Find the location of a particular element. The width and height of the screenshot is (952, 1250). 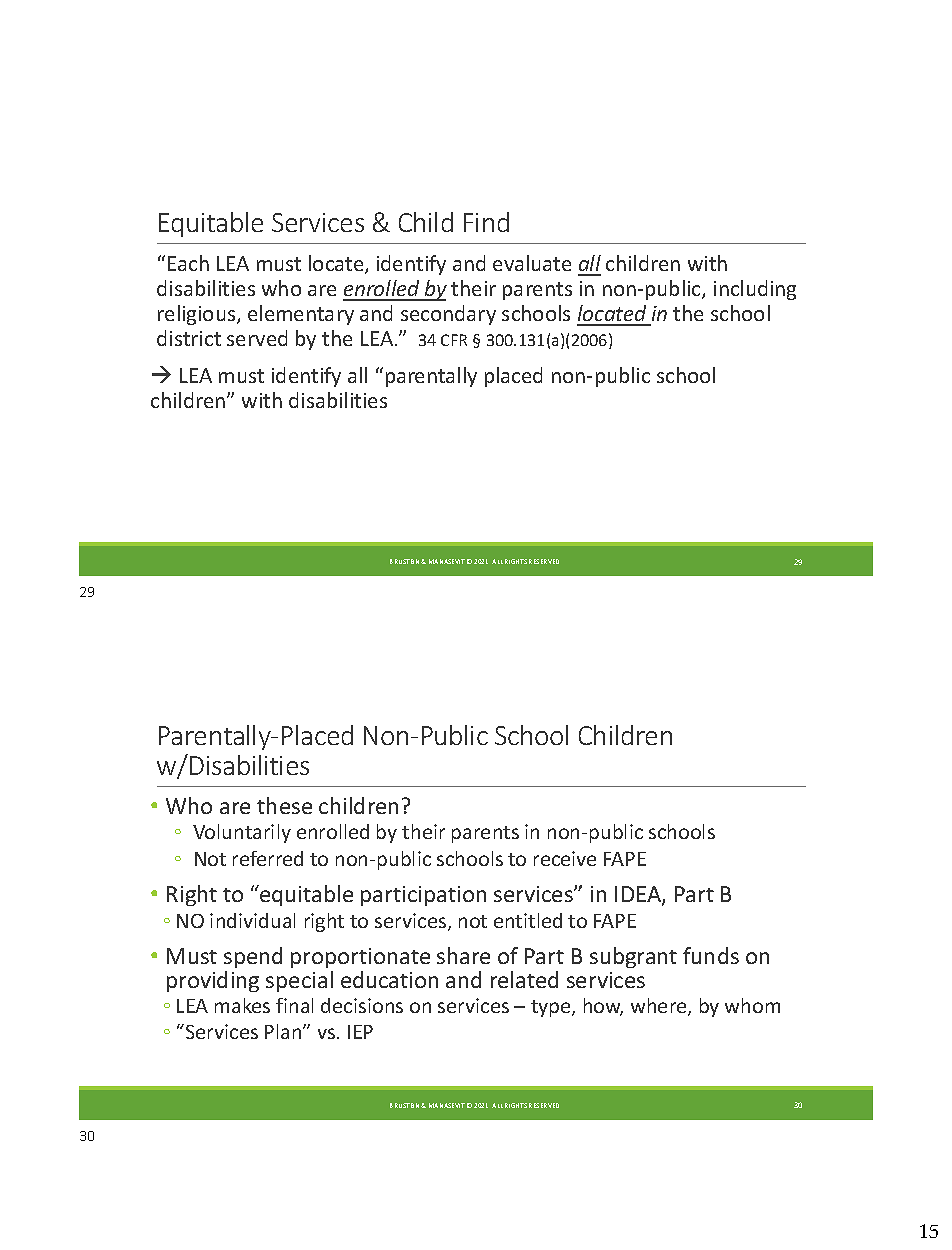

share is located at coordinates (463, 955).
